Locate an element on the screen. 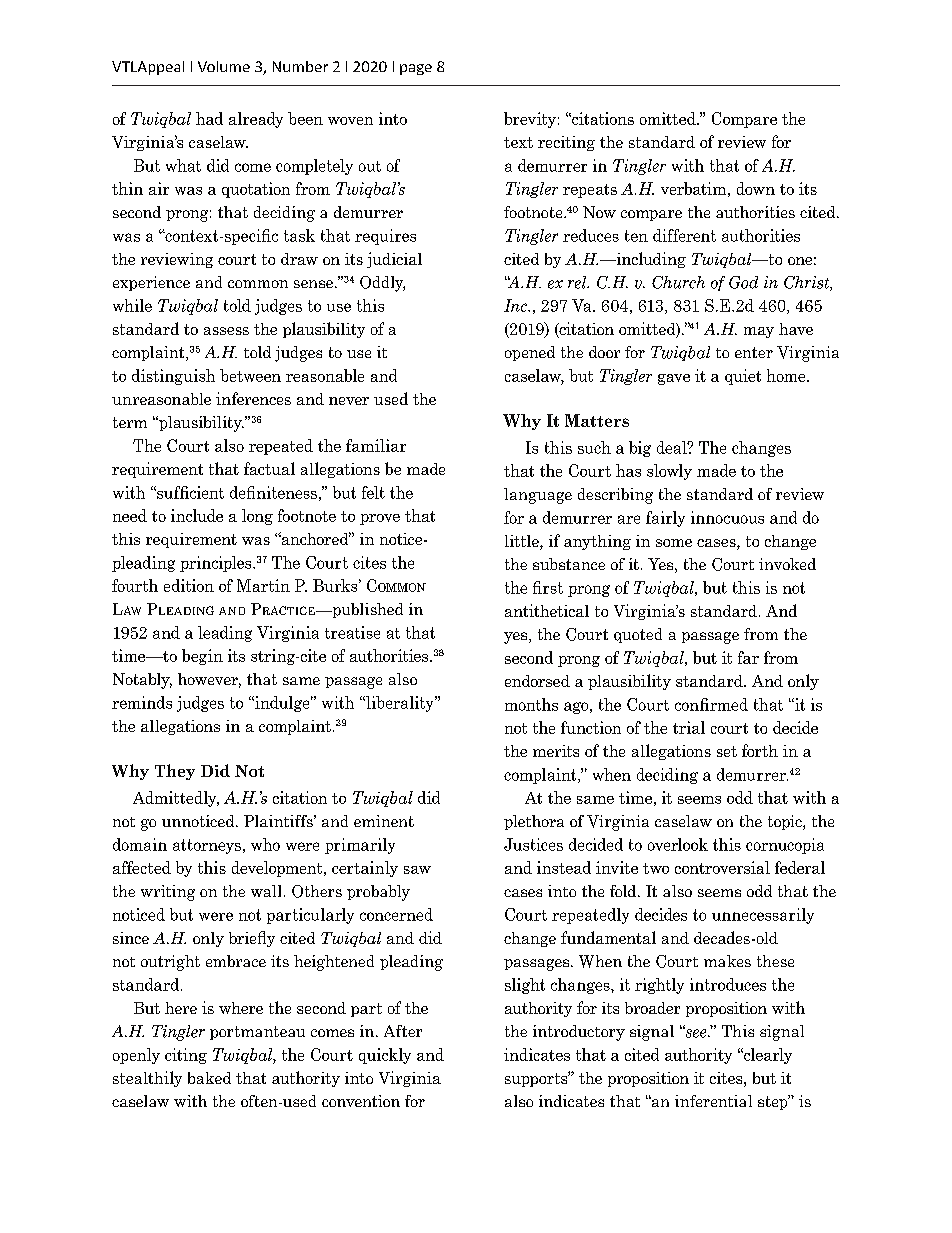  some is located at coordinates (674, 543).
